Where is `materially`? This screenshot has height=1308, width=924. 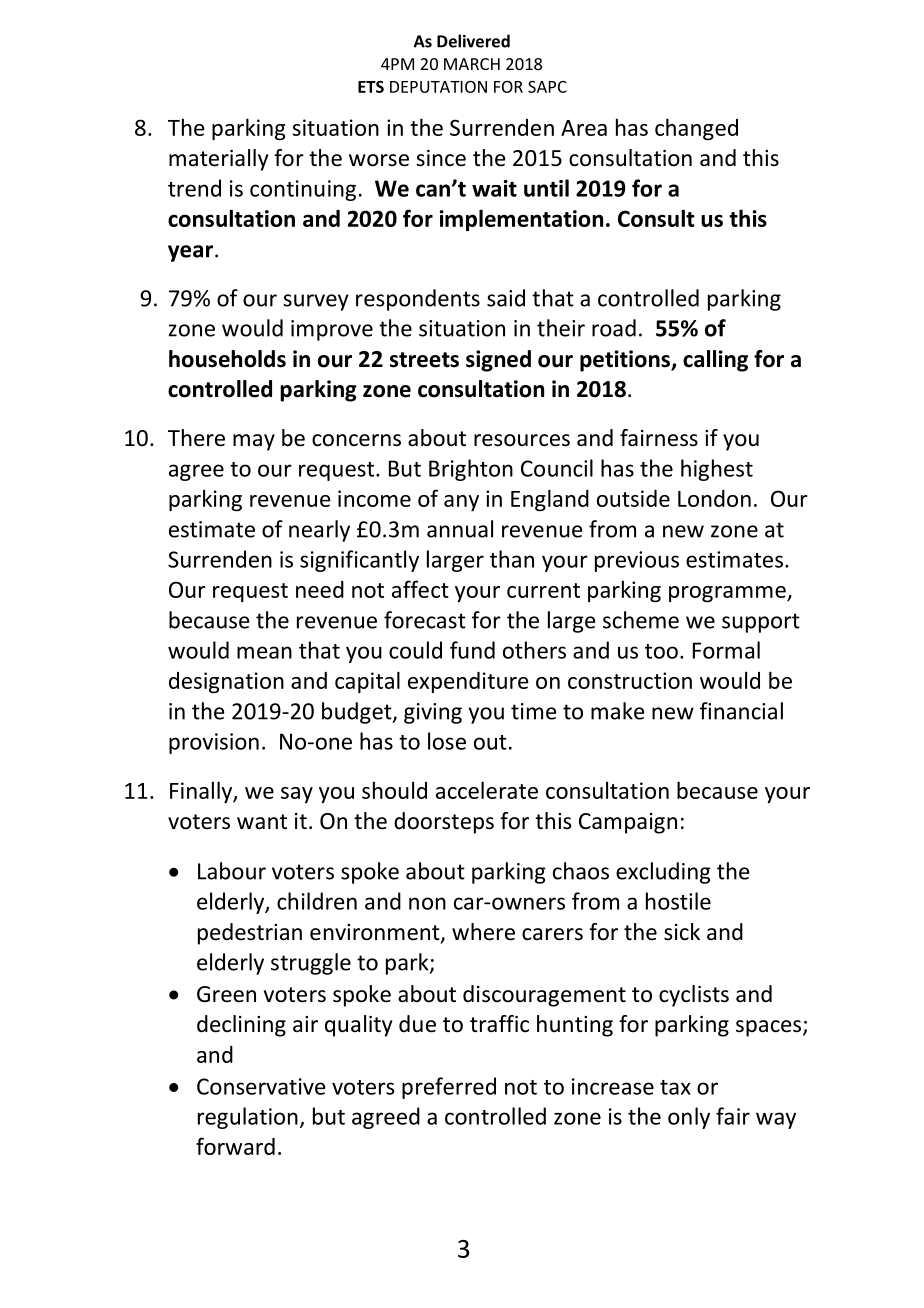 materially is located at coordinates (218, 160).
